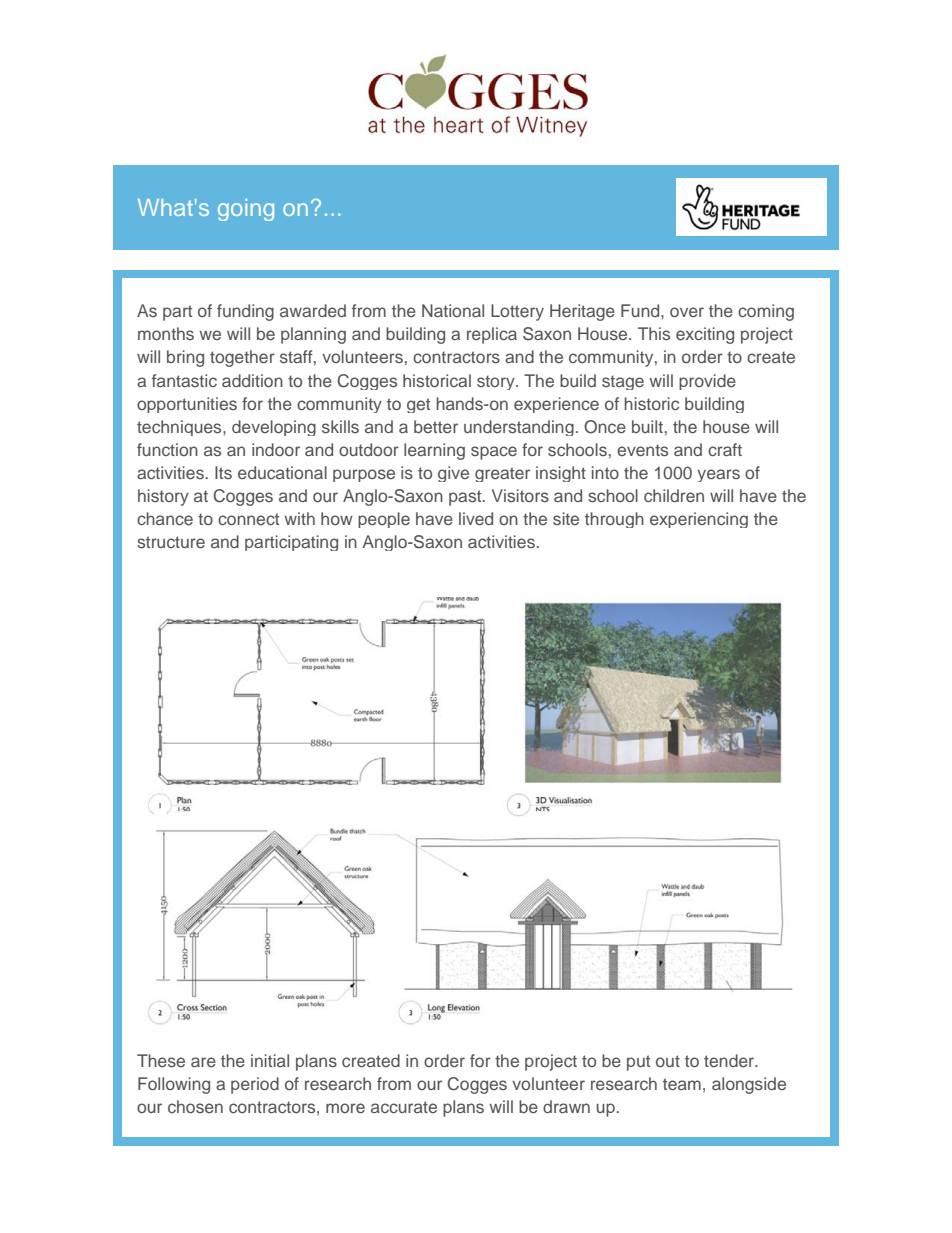 Image resolution: width=952 pixels, height=1233 pixels. Describe the element at coordinates (255, 1085) in the document. I see `period` at that location.
